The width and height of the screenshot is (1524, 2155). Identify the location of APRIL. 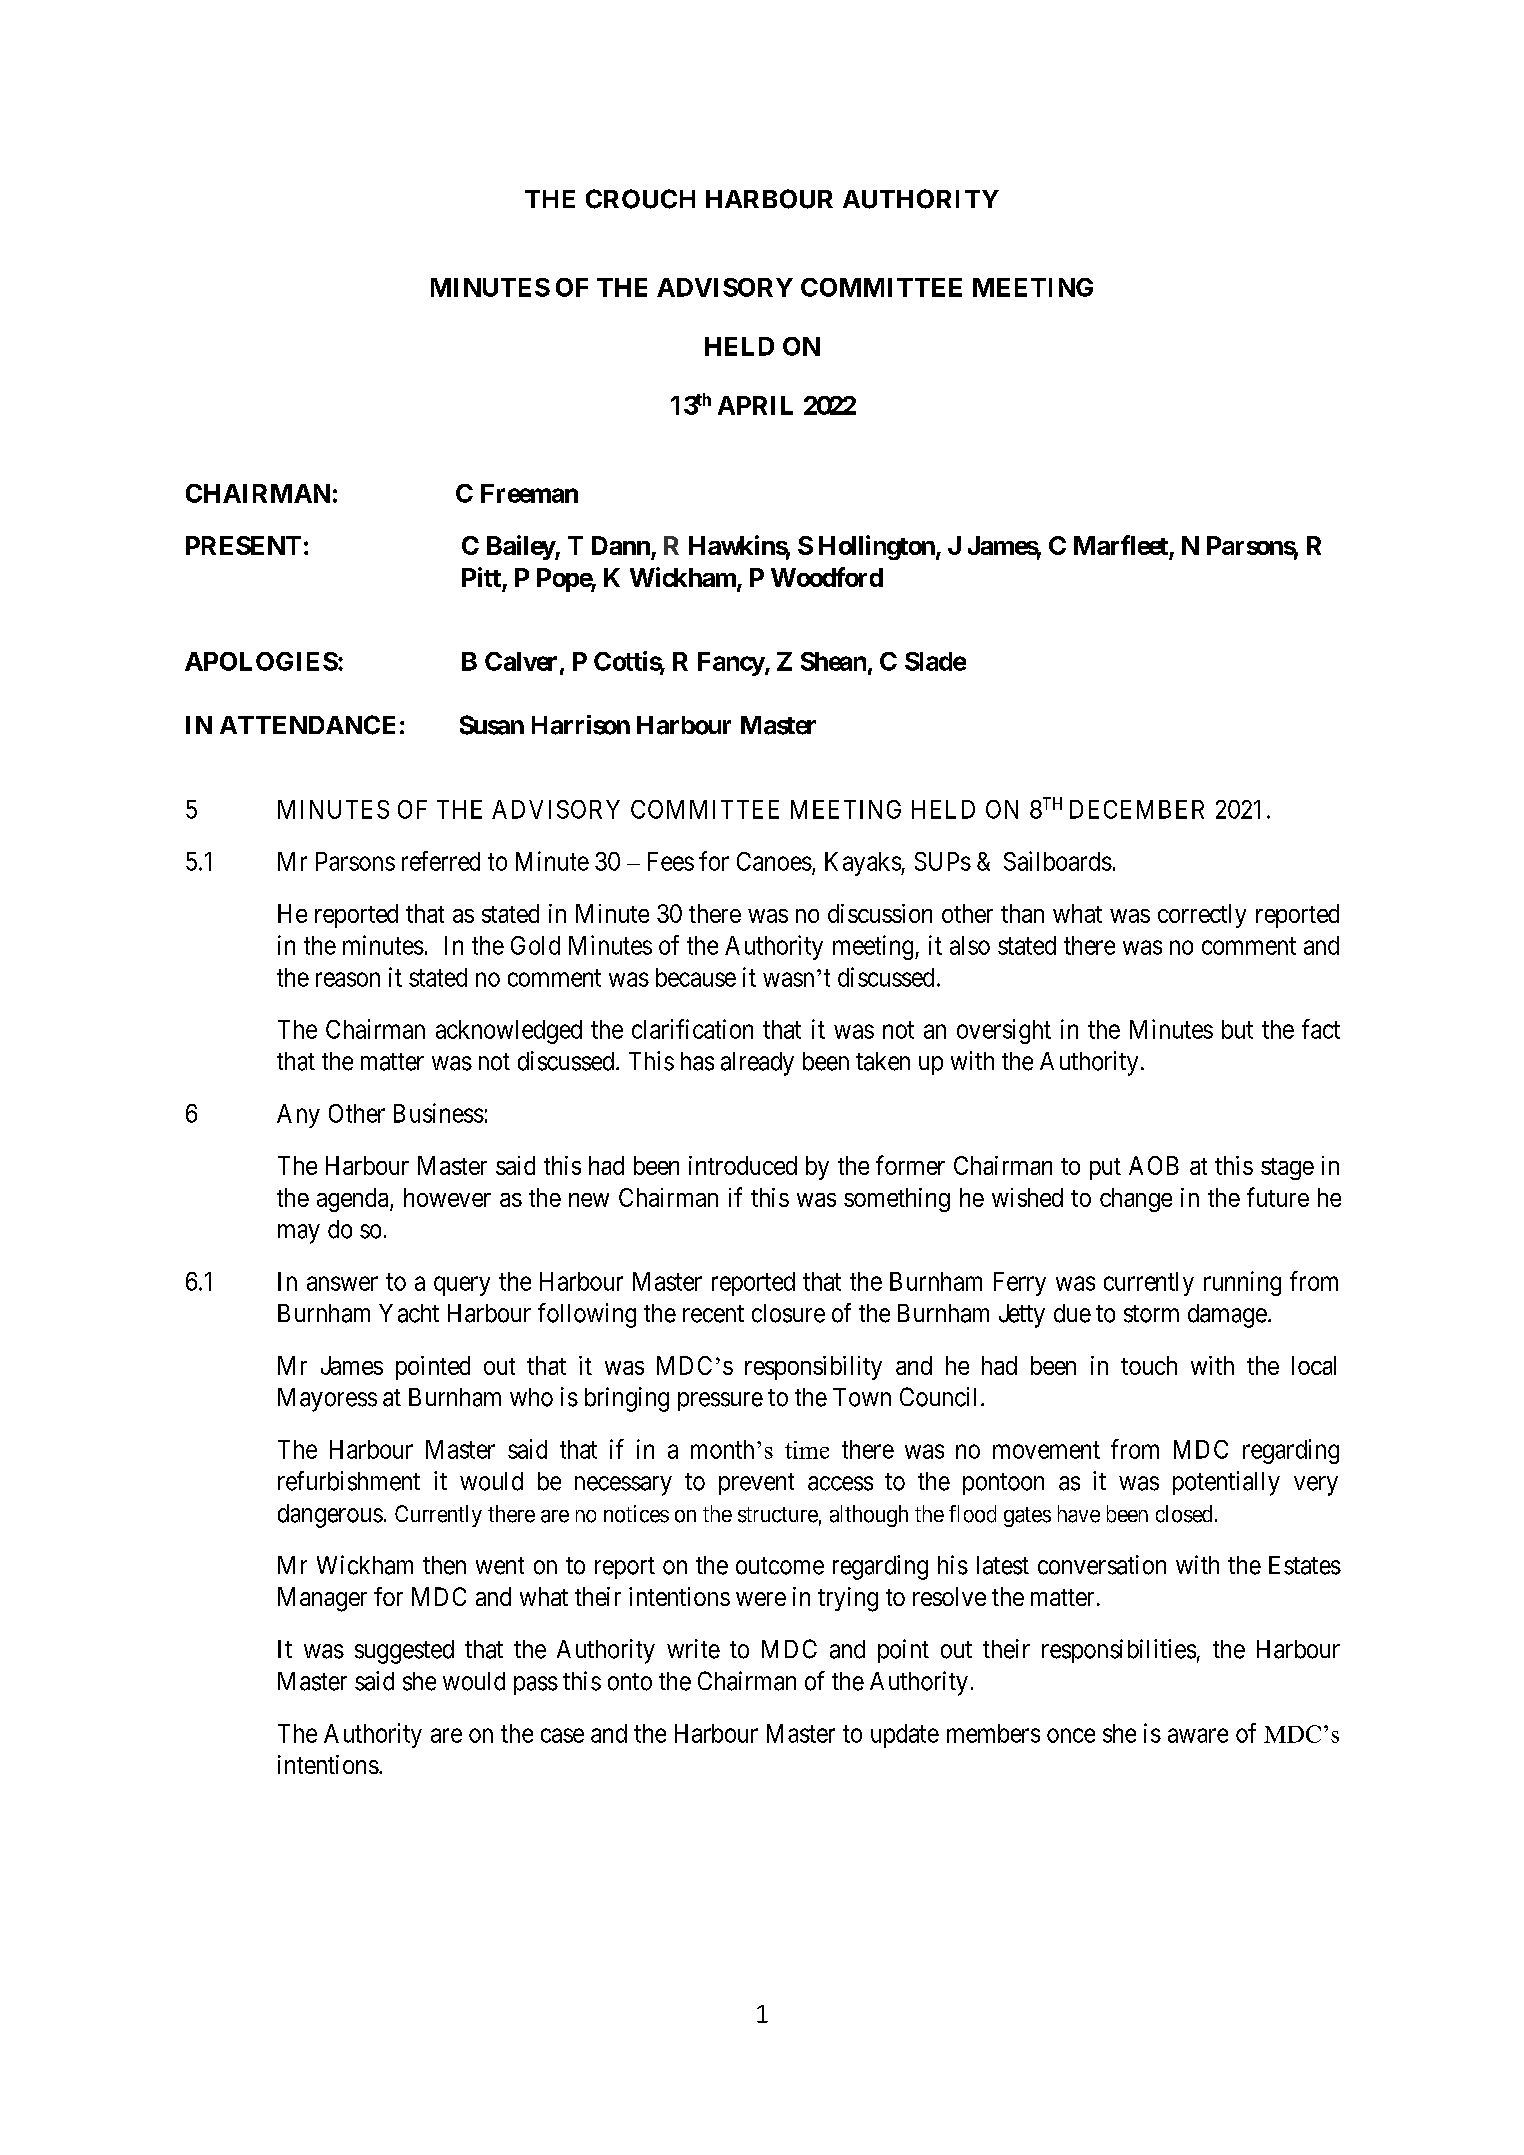
(755, 405).
